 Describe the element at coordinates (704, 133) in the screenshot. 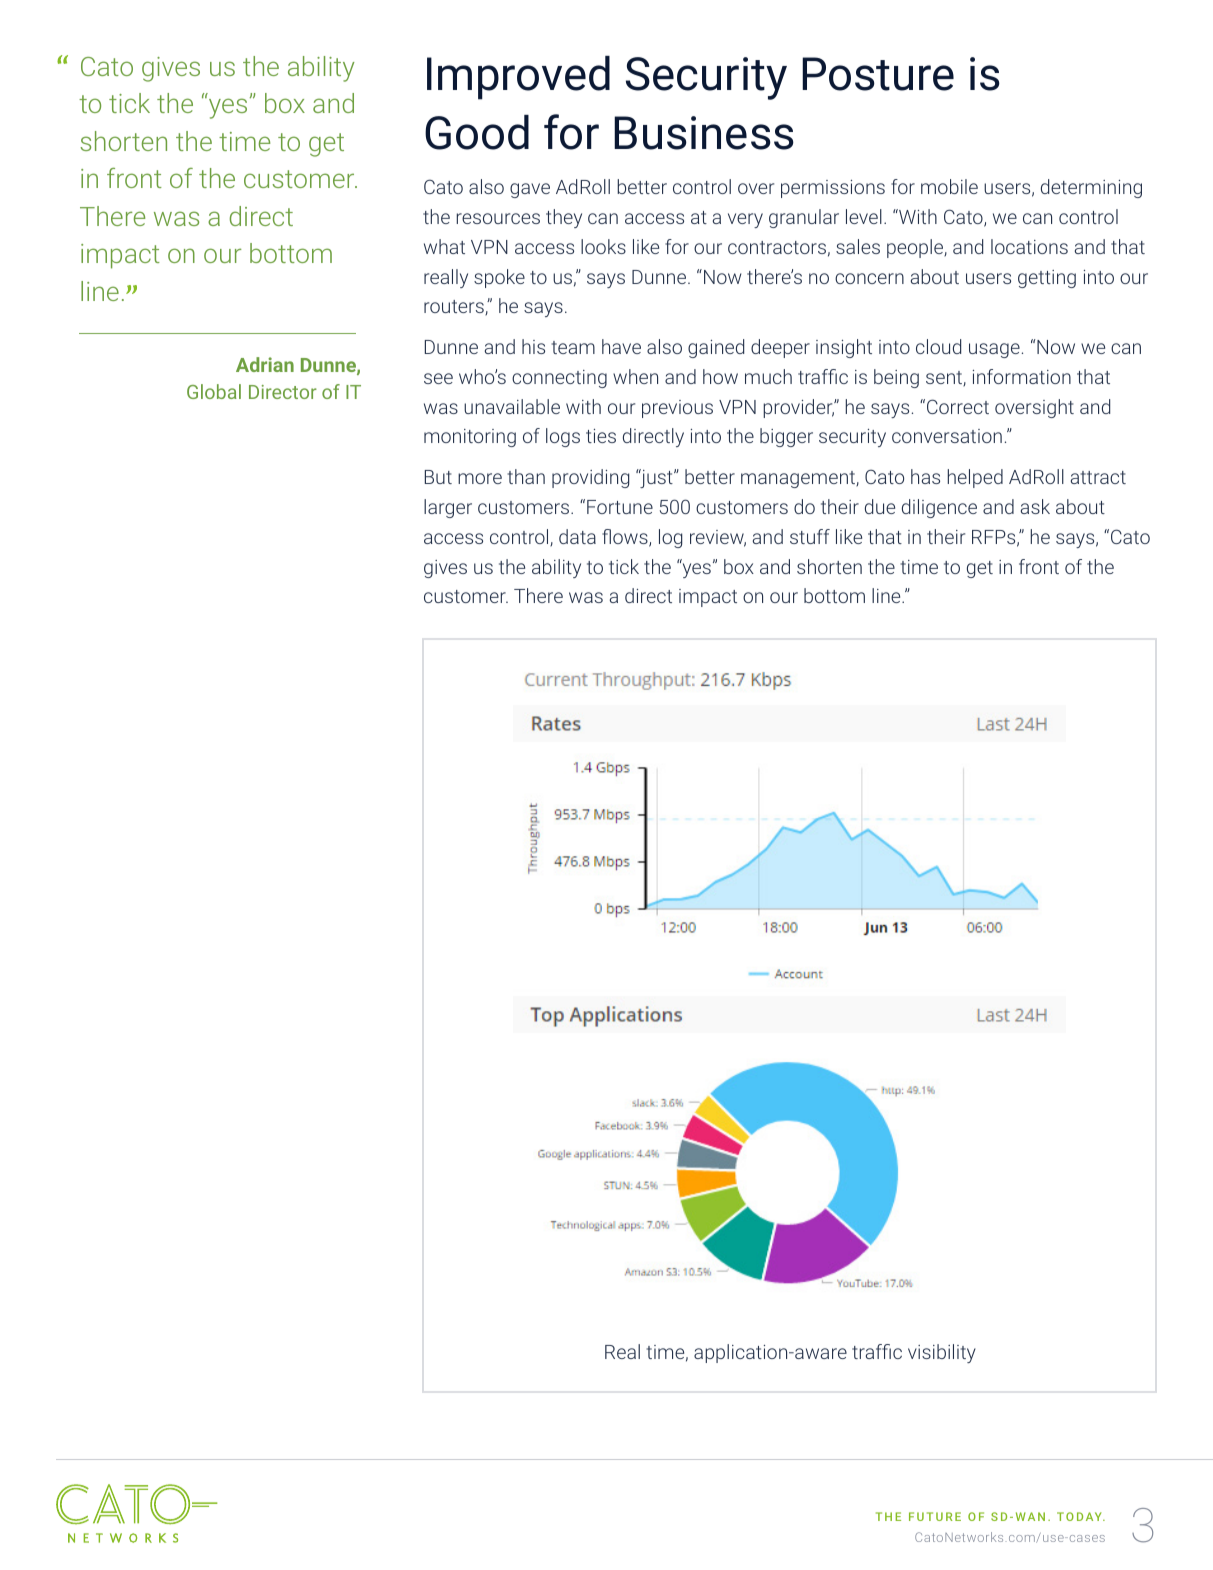

I see `Business` at that location.
